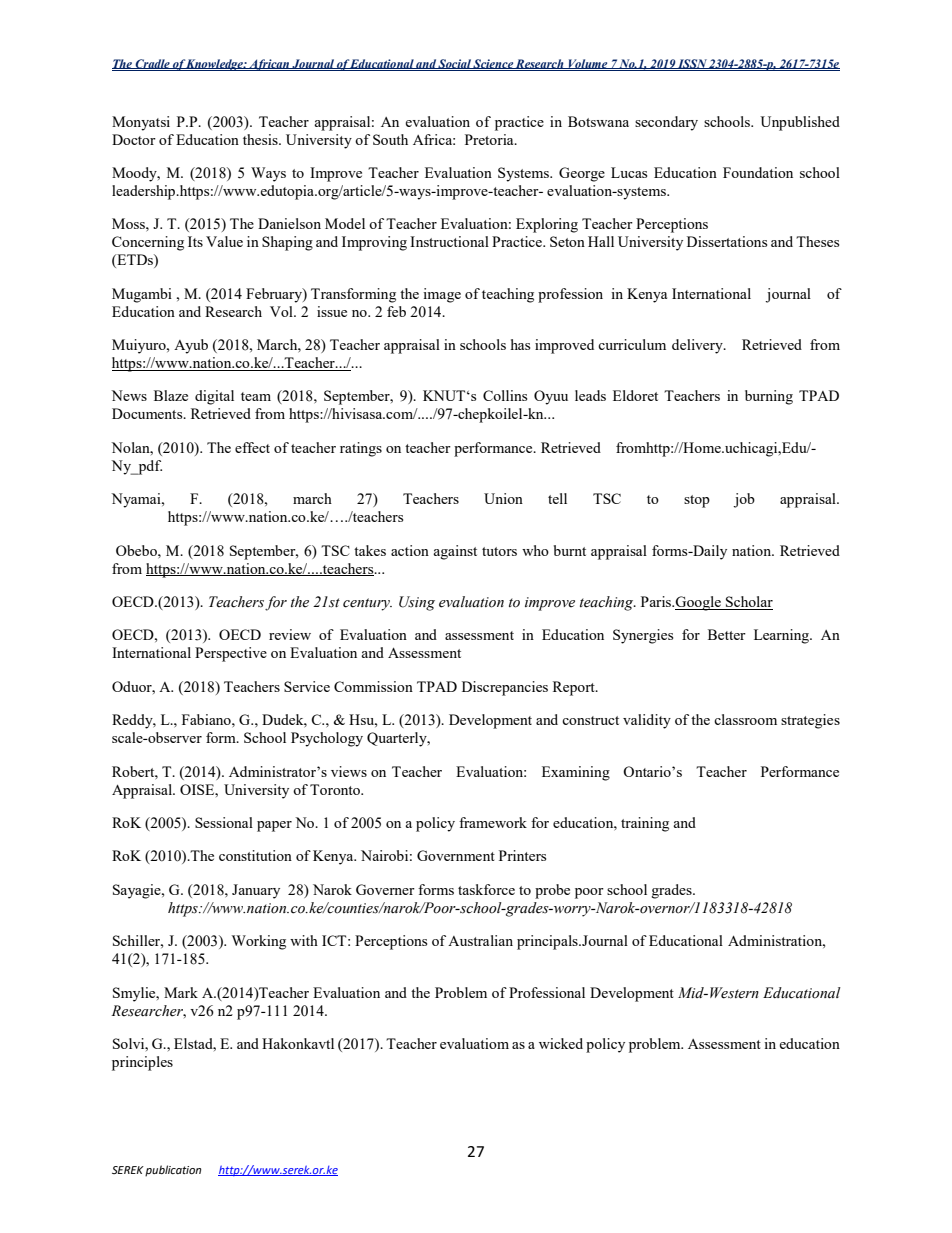 This screenshot has width=952, height=1233. I want to click on Perspective, so click(231, 654).
